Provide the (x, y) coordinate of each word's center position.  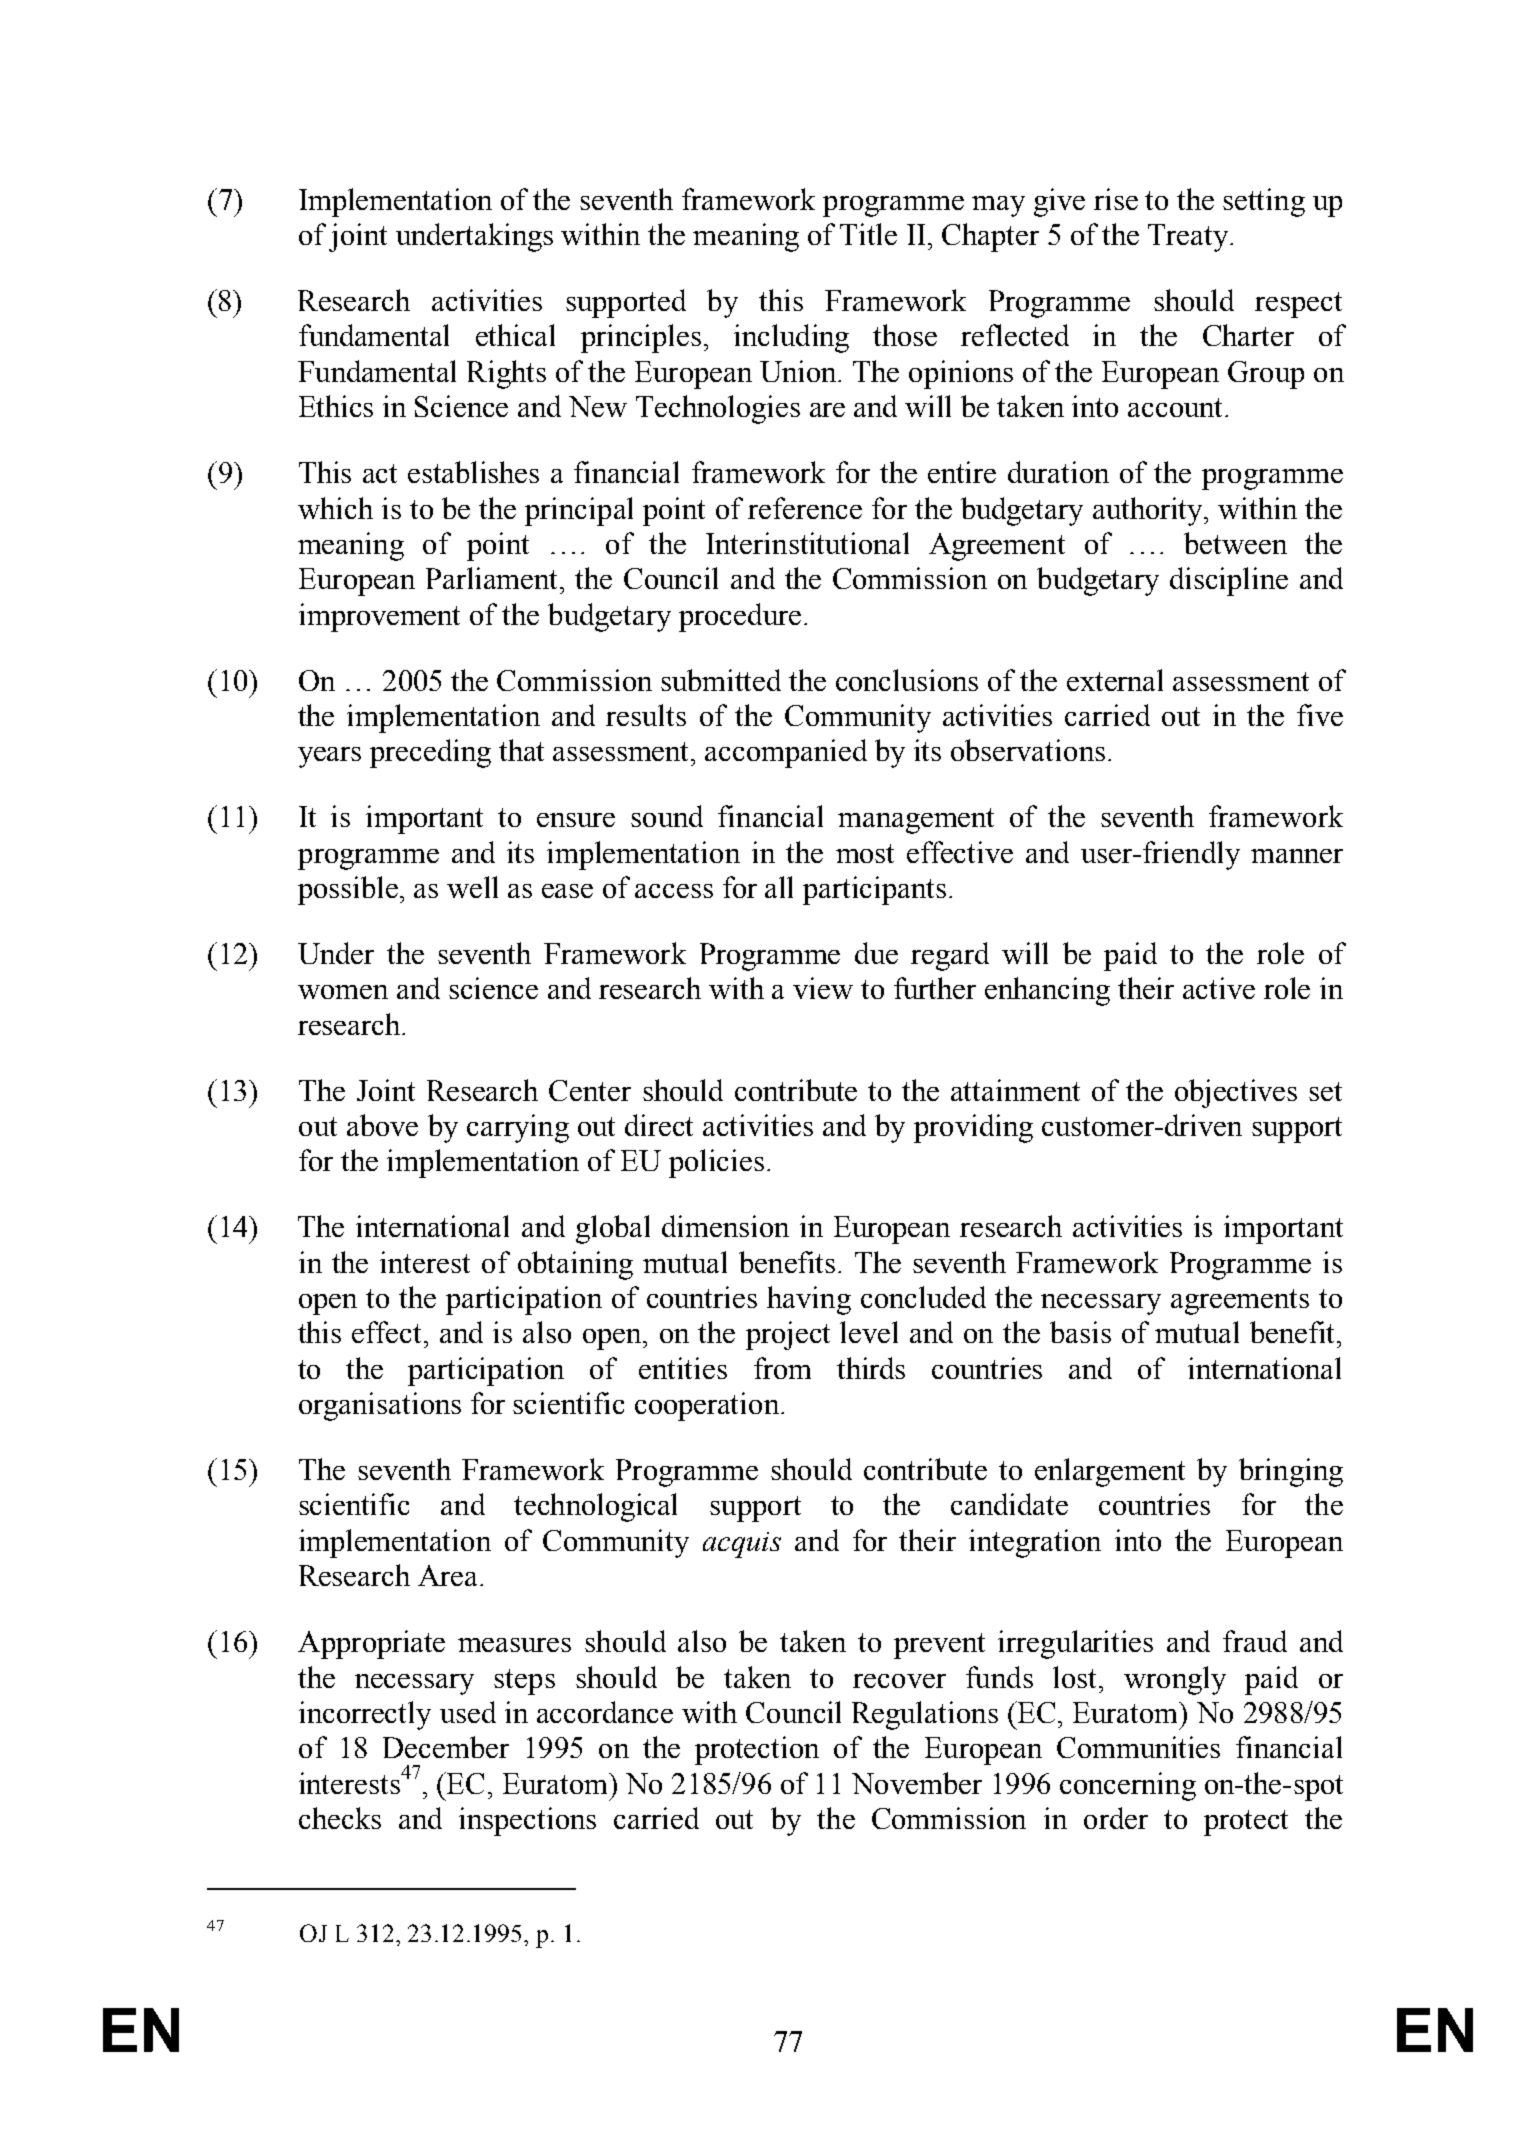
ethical (515, 335)
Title (868, 234)
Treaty (1189, 238)
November (917, 1783)
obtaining (575, 1265)
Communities (1138, 1747)
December (446, 1747)
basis (1080, 1332)
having (809, 1300)
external (1115, 680)
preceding (430, 753)
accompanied (786, 753)
